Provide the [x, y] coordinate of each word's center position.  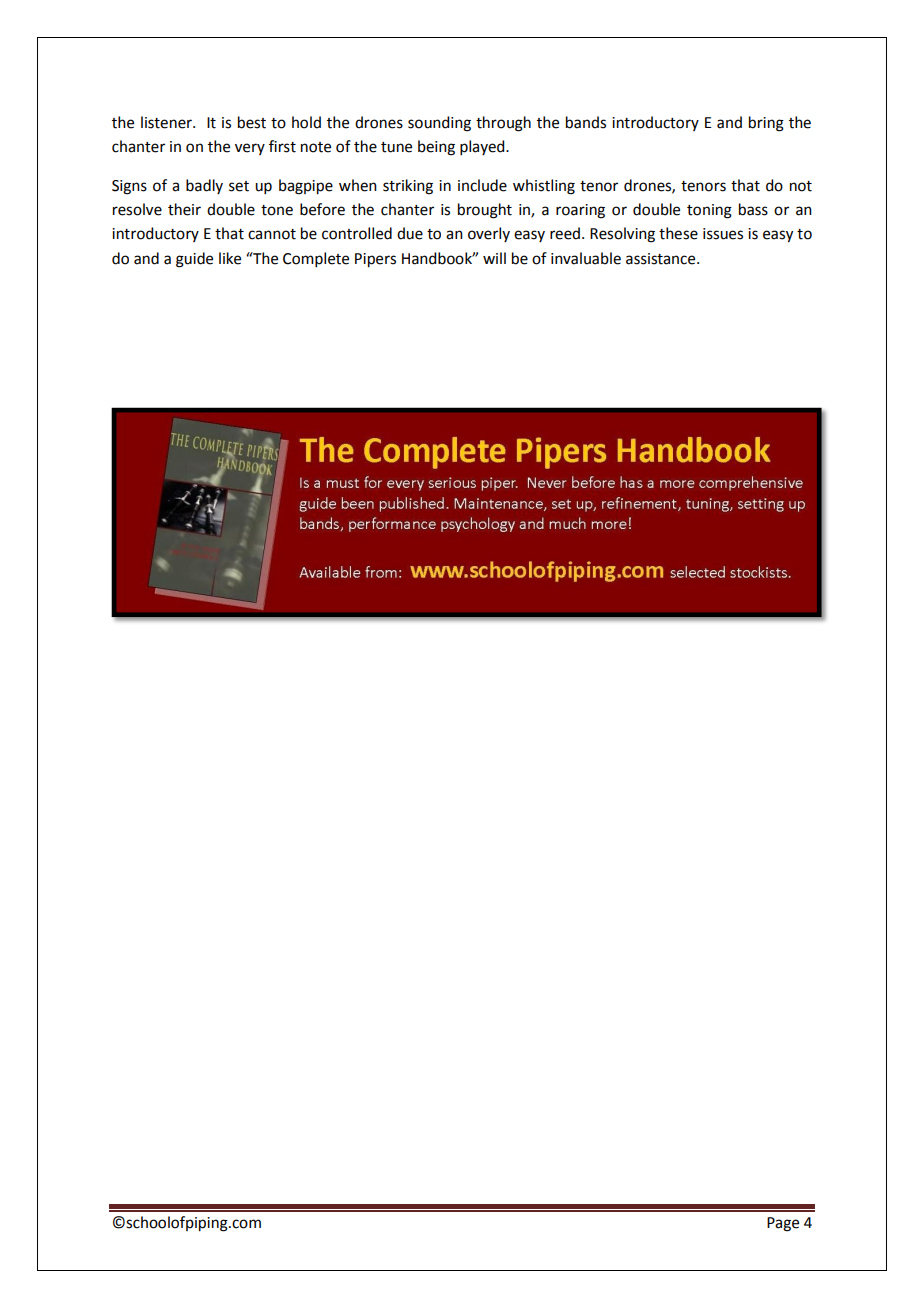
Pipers [375, 260]
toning [709, 211]
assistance [662, 259]
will [494, 258]
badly [204, 186]
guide [194, 260]
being [436, 148]
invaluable [586, 258]
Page [783, 1224]
